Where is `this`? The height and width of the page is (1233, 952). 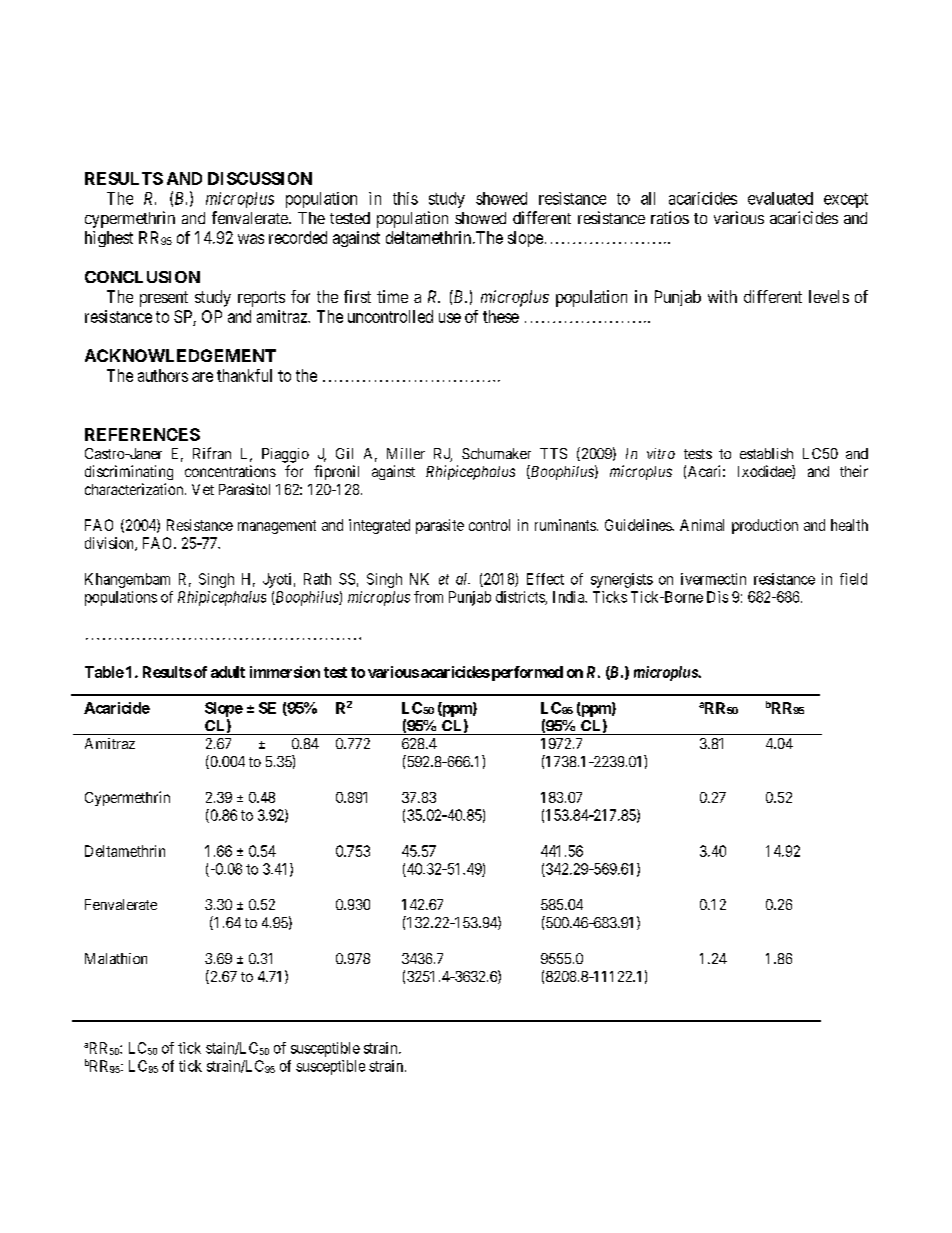
this is located at coordinates (405, 198).
